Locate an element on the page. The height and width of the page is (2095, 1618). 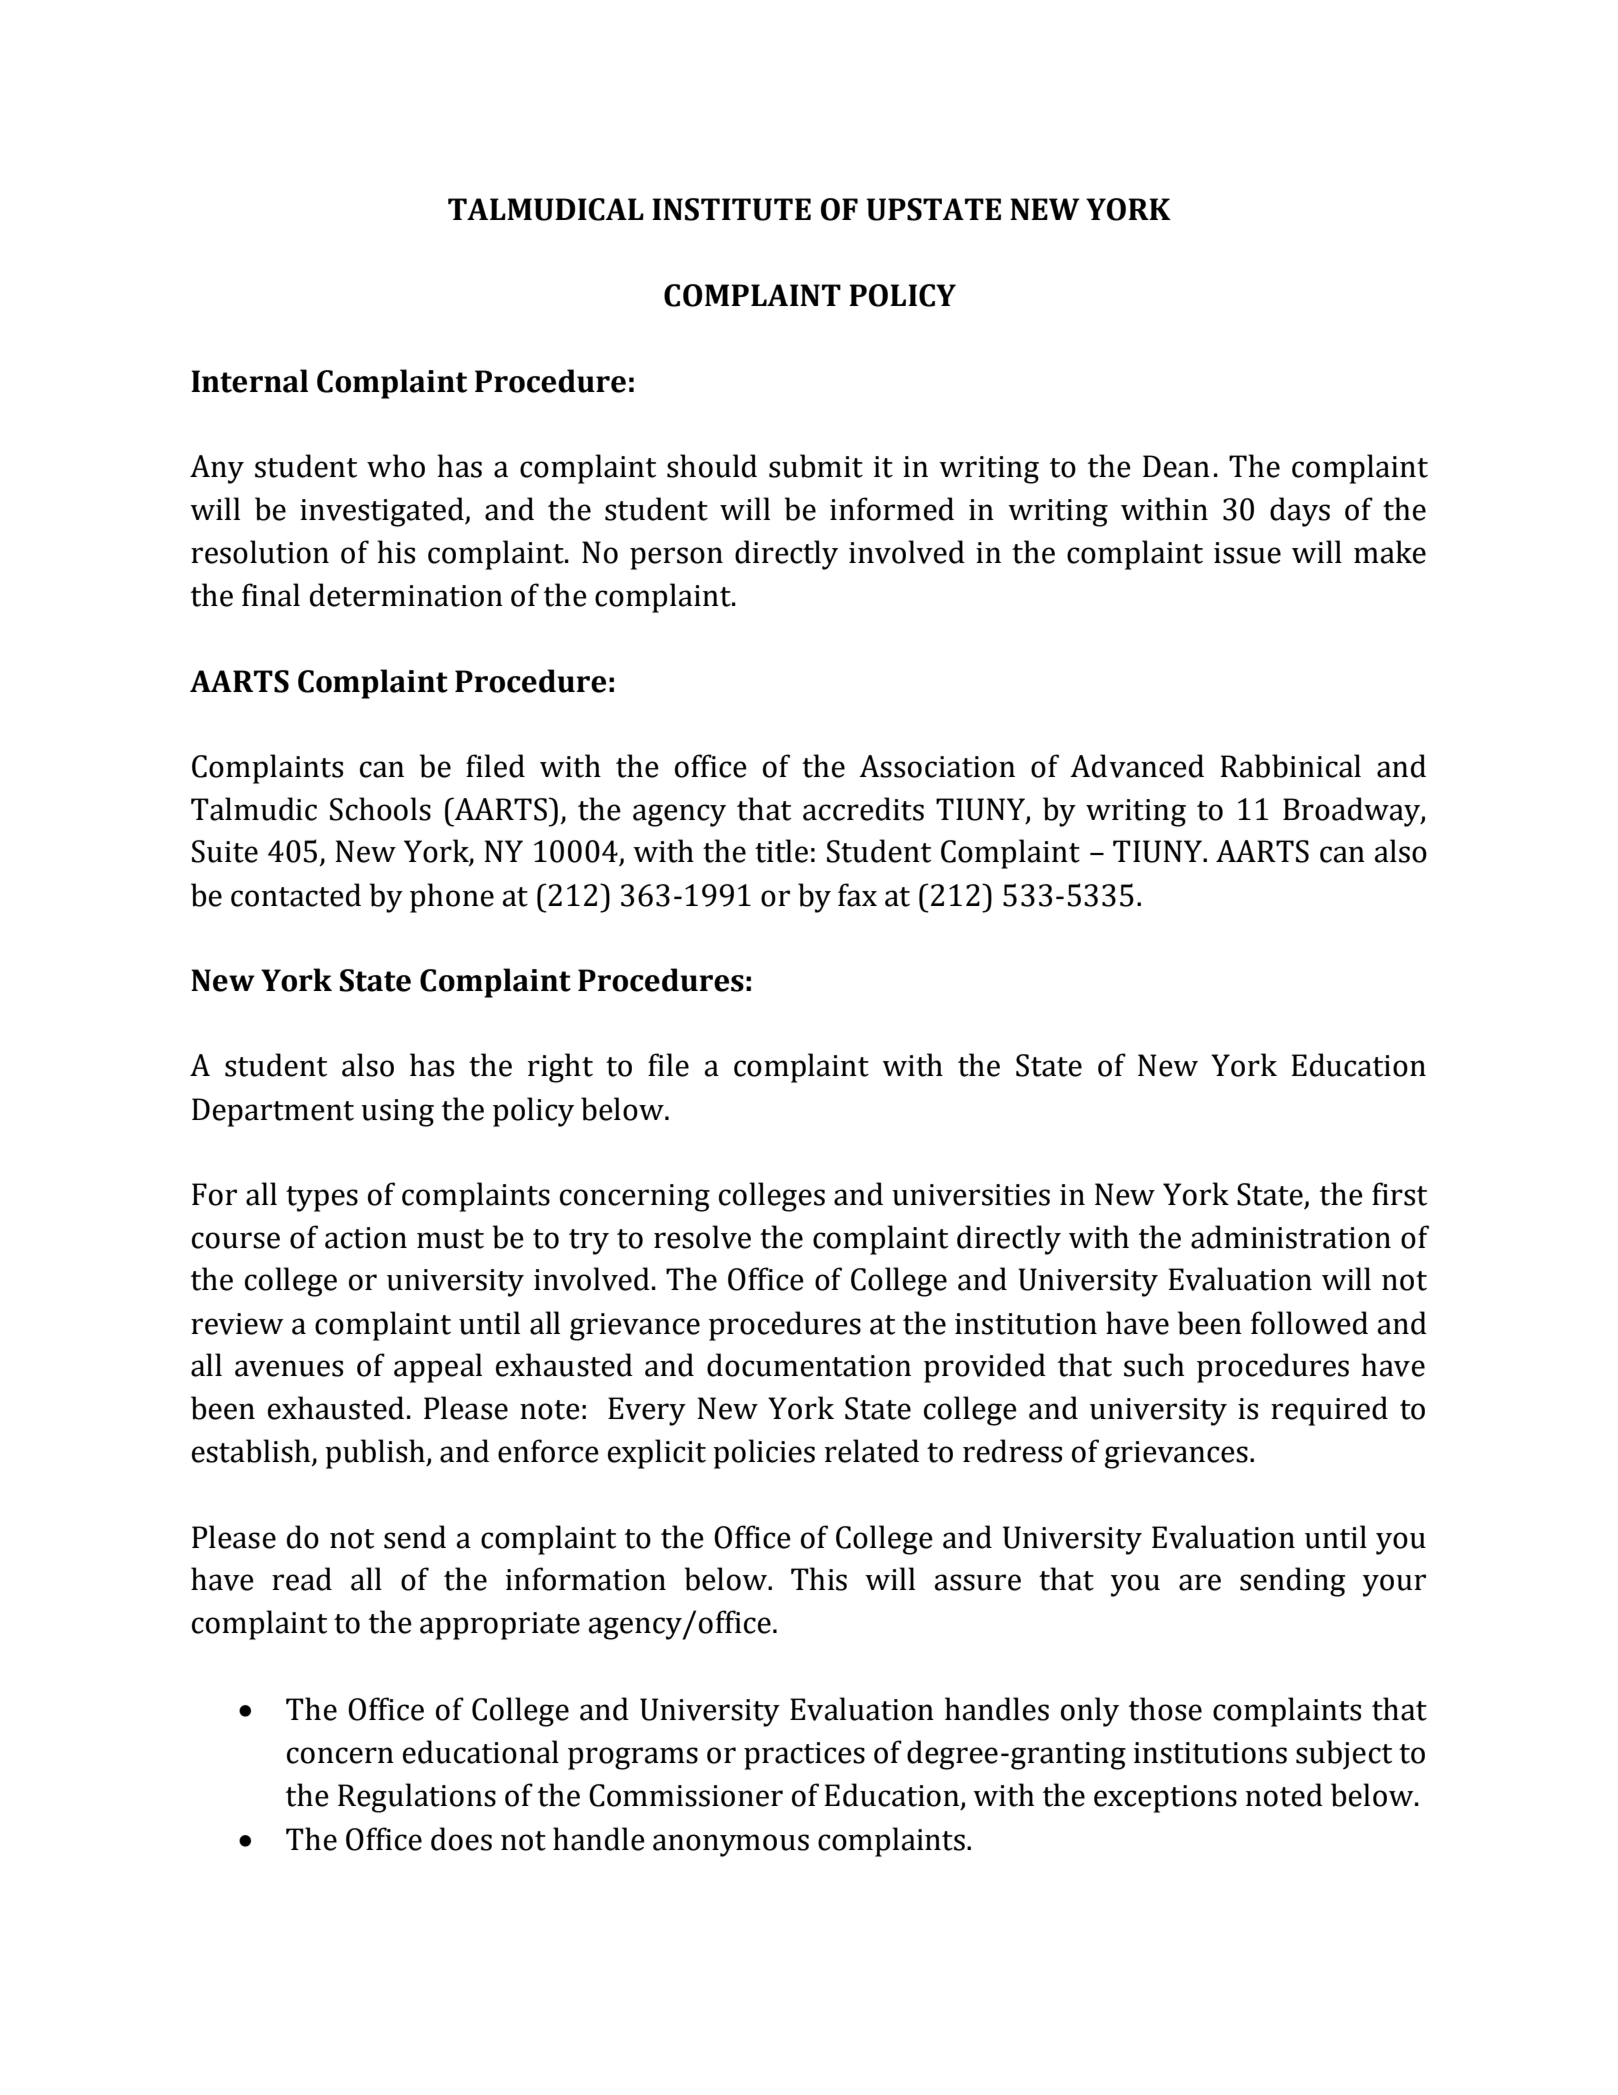
practices is located at coordinates (804, 1756).
